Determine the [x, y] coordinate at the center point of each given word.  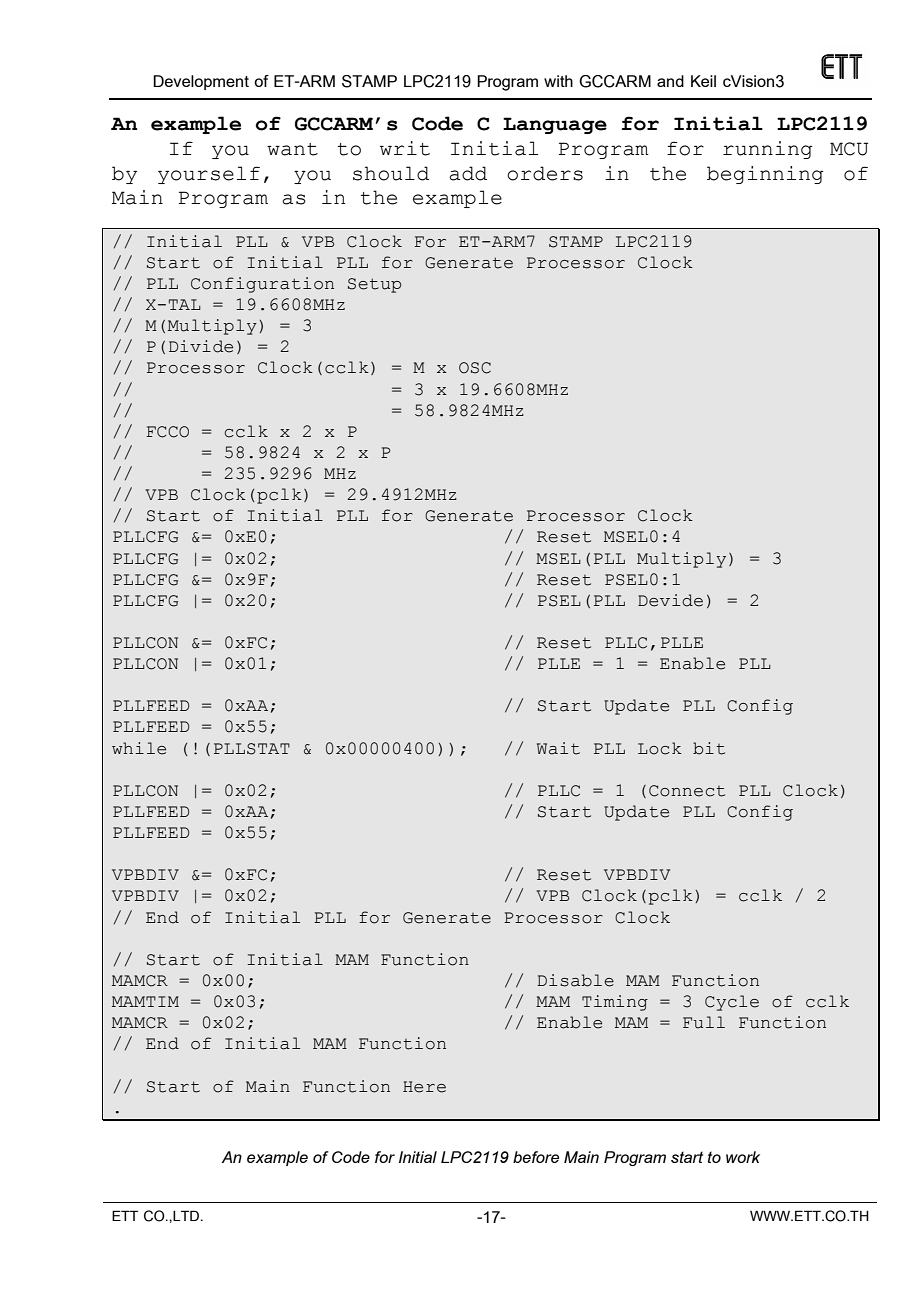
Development [201, 82]
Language [555, 125]
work [743, 1157]
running [768, 150]
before [536, 1157]
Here [424, 1087]
